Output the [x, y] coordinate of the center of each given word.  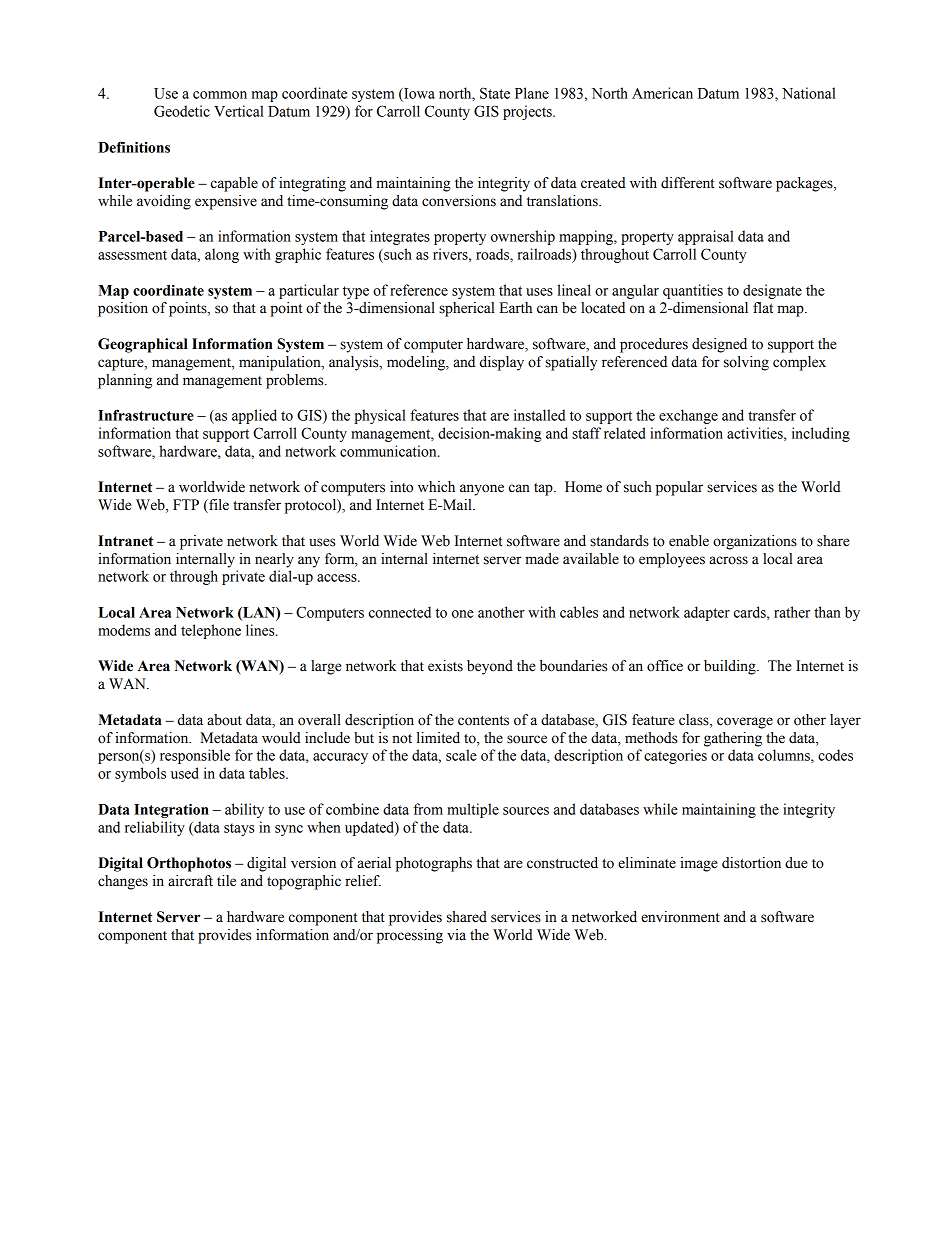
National [809, 93]
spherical [467, 309]
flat [763, 308]
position [123, 309]
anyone [482, 490]
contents [483, 721]
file [218, 506]
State [495, 93]
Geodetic [182, 111]
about [224, 720]
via [456, 935]
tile [226, 881]
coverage [745, 723]
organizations [755, 542]
